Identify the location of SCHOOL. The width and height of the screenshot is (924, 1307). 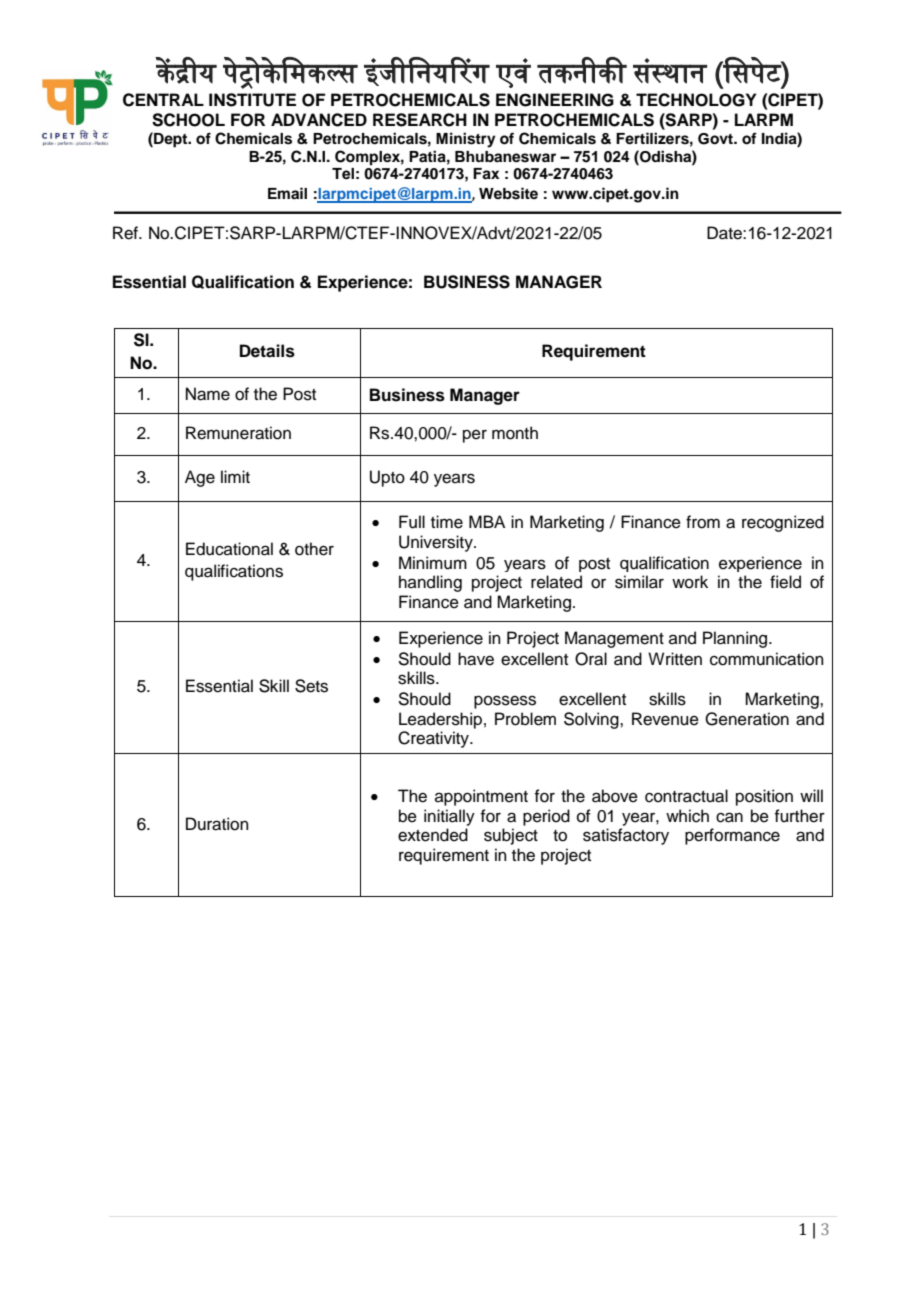
(188, 120).
